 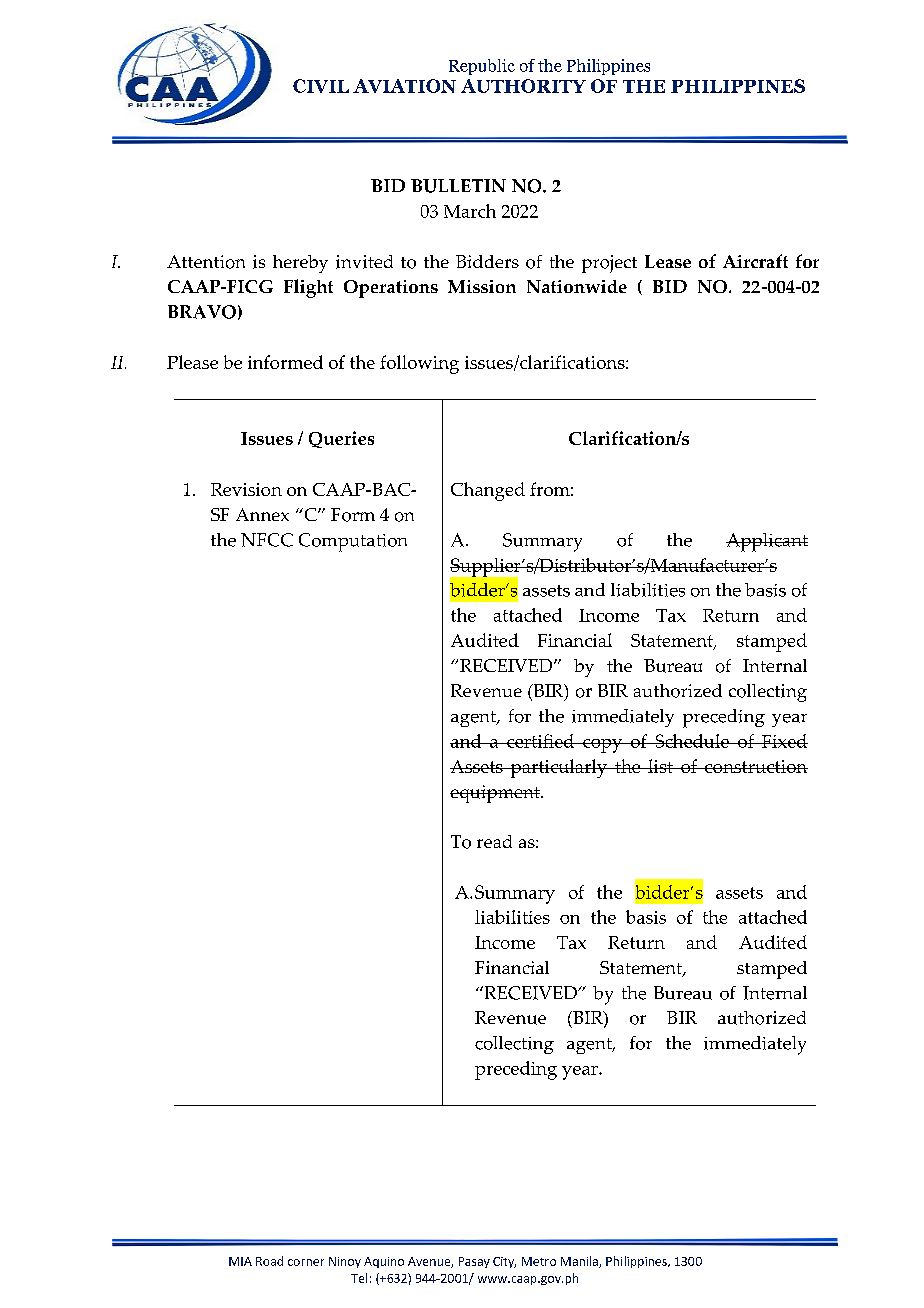 I want to click on Metro, so click(x=539, y=1261).
